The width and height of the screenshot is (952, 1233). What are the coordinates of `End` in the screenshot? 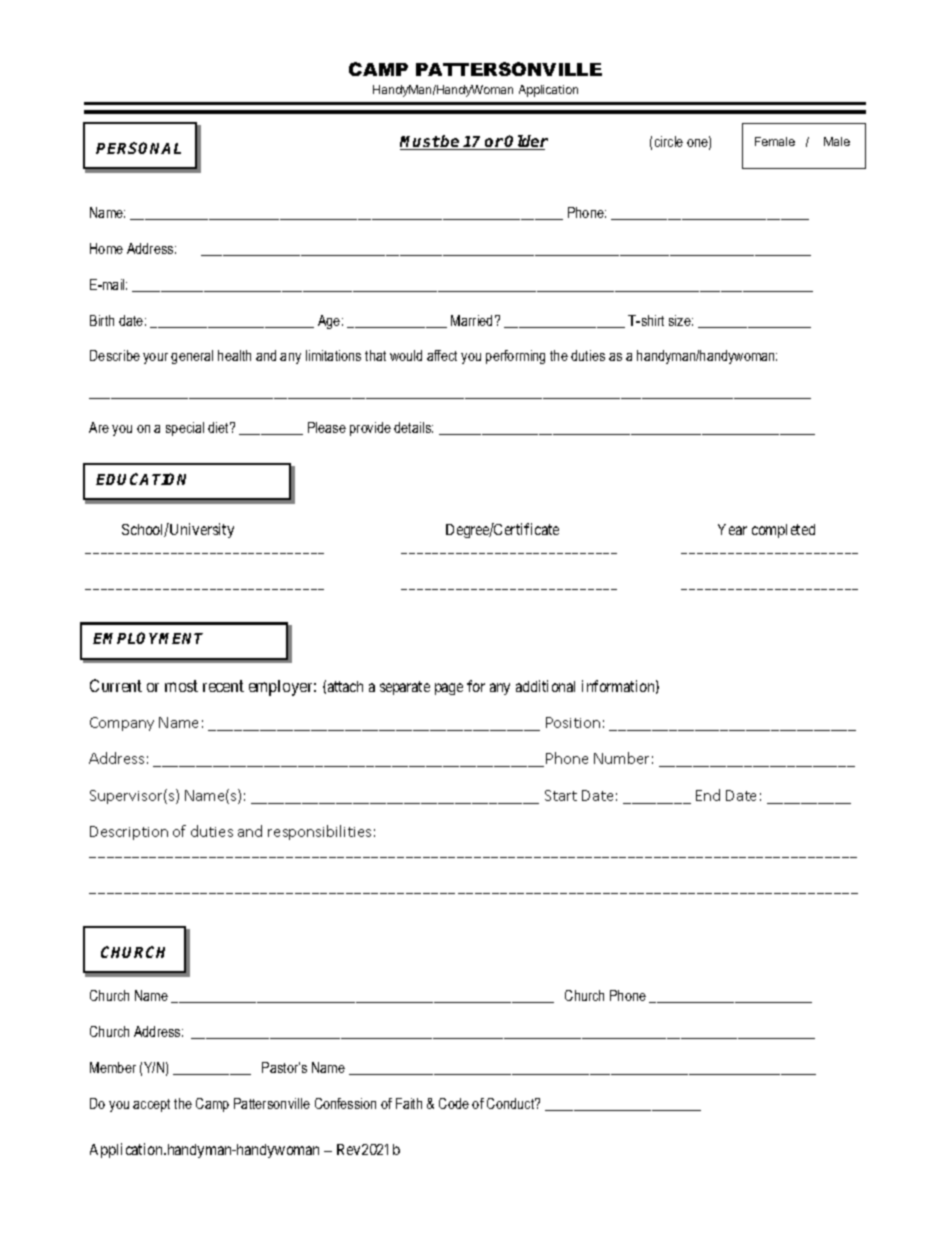 It's located at (708, 795).
